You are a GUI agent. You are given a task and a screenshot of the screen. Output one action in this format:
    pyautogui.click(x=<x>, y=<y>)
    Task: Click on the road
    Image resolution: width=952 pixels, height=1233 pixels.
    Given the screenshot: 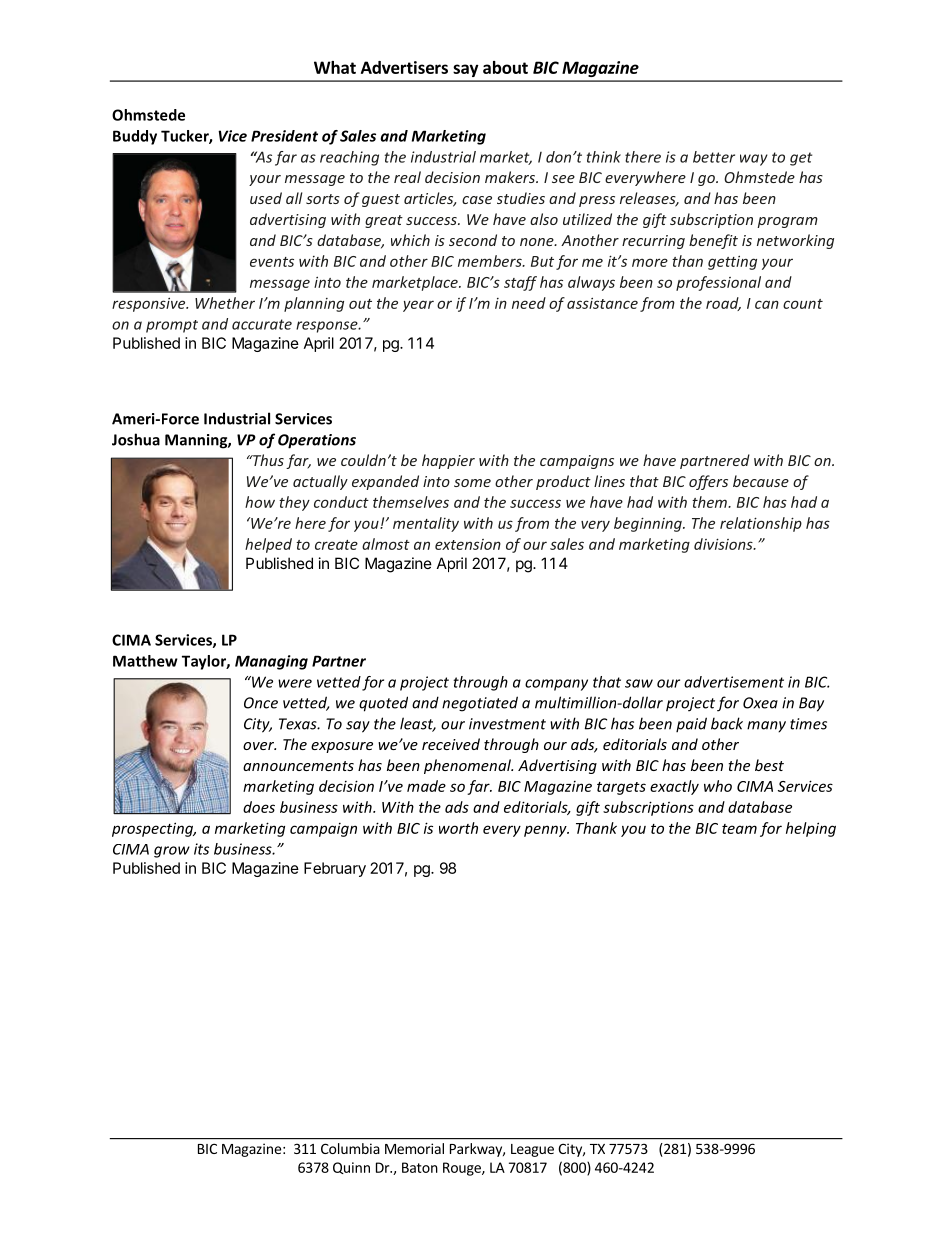 What is the action you would take?
    pyautogui.click(x=723, y=304)
